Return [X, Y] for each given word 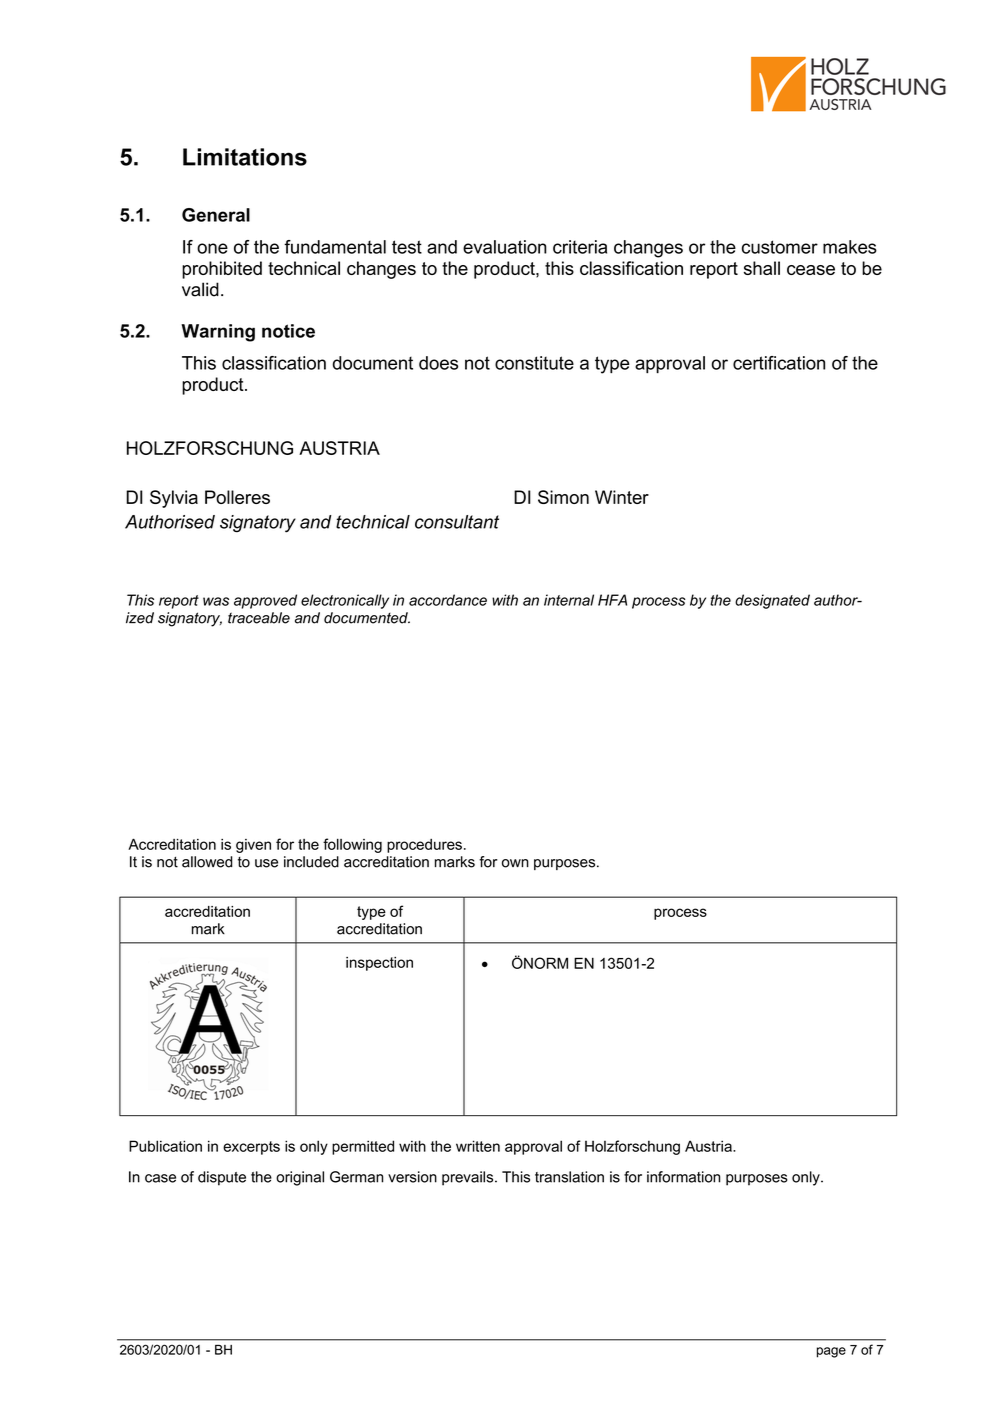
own [515, 863]
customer [780, 247]
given [253, 846]
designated [772, 601]
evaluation [505, 247]
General [216, 215]
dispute [222, 1178]
